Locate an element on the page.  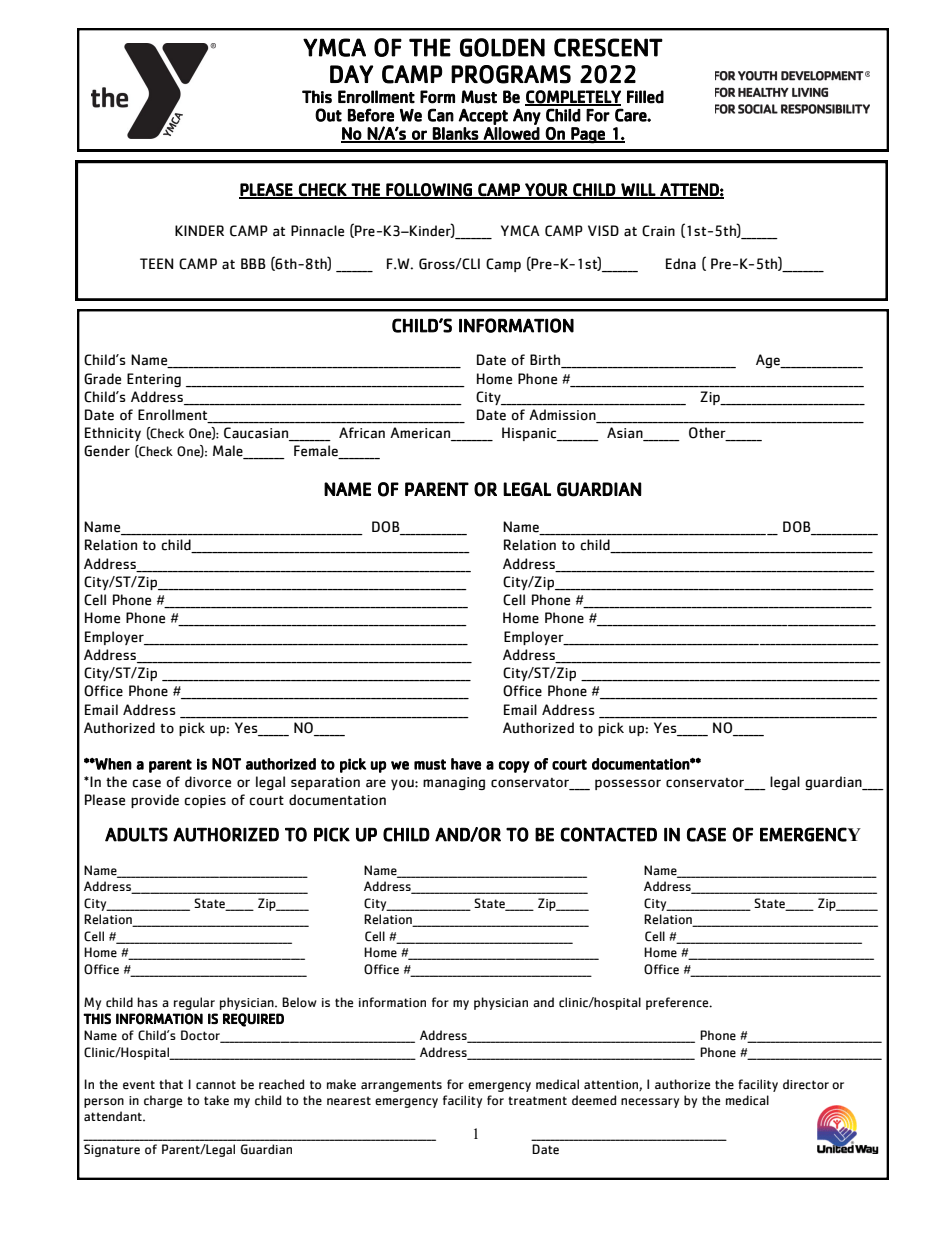
necessary is located at coordinates (650, 1103).
